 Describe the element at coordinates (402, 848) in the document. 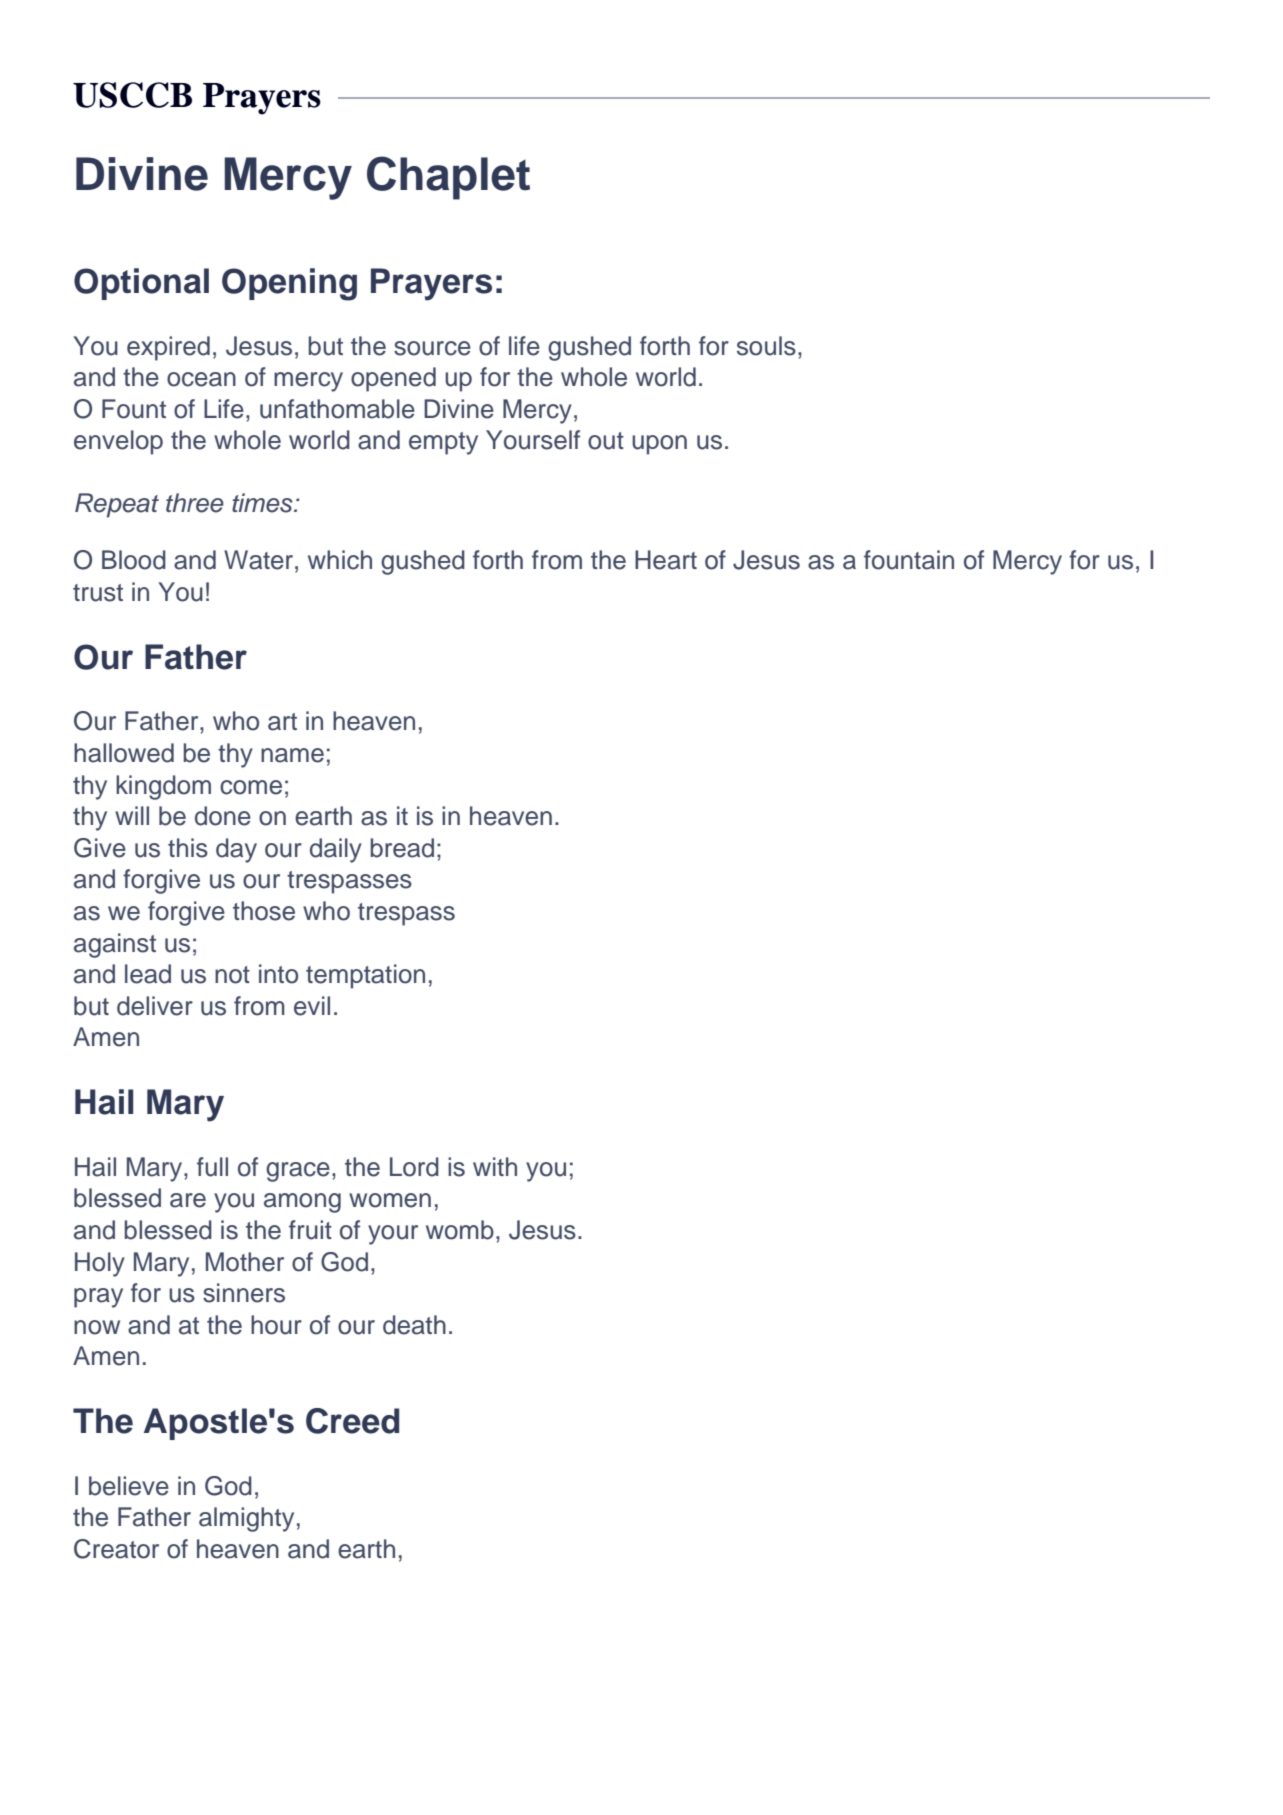

I see `bread` at that location.
